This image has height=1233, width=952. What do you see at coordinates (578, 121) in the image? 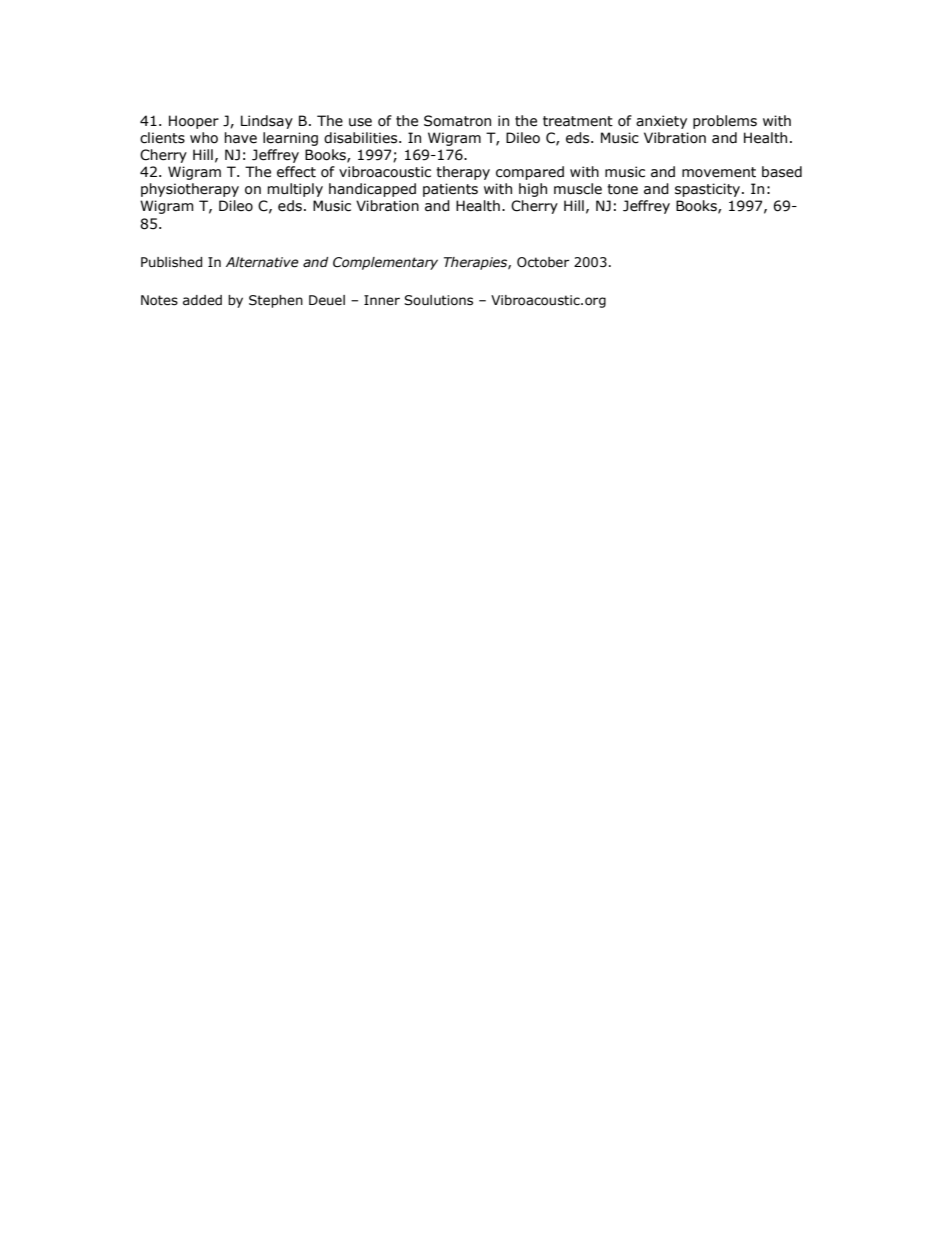
I see `treatment` at bounding box center [578, 121].
